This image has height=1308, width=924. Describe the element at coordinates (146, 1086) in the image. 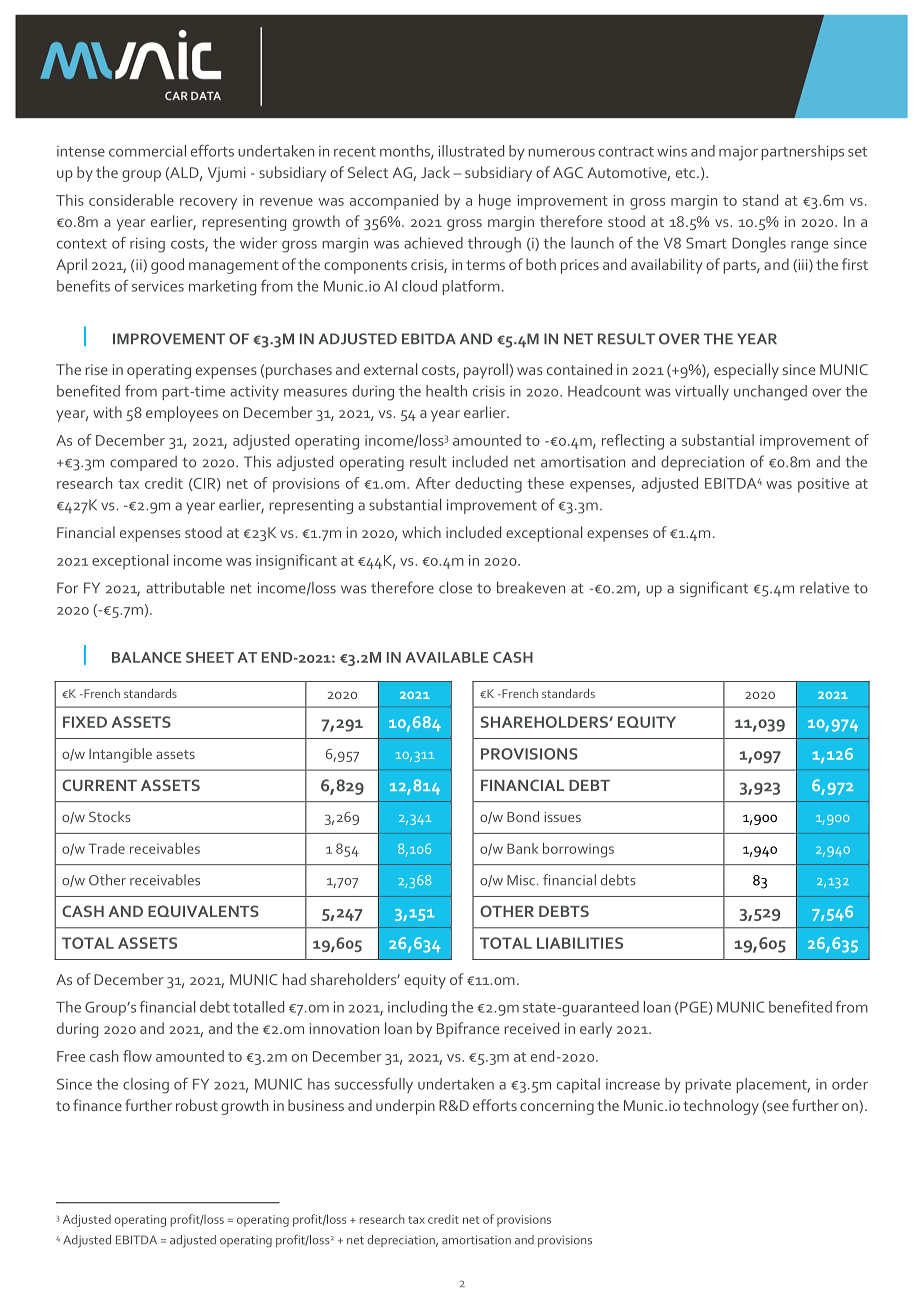

I see `closing` at that location.
